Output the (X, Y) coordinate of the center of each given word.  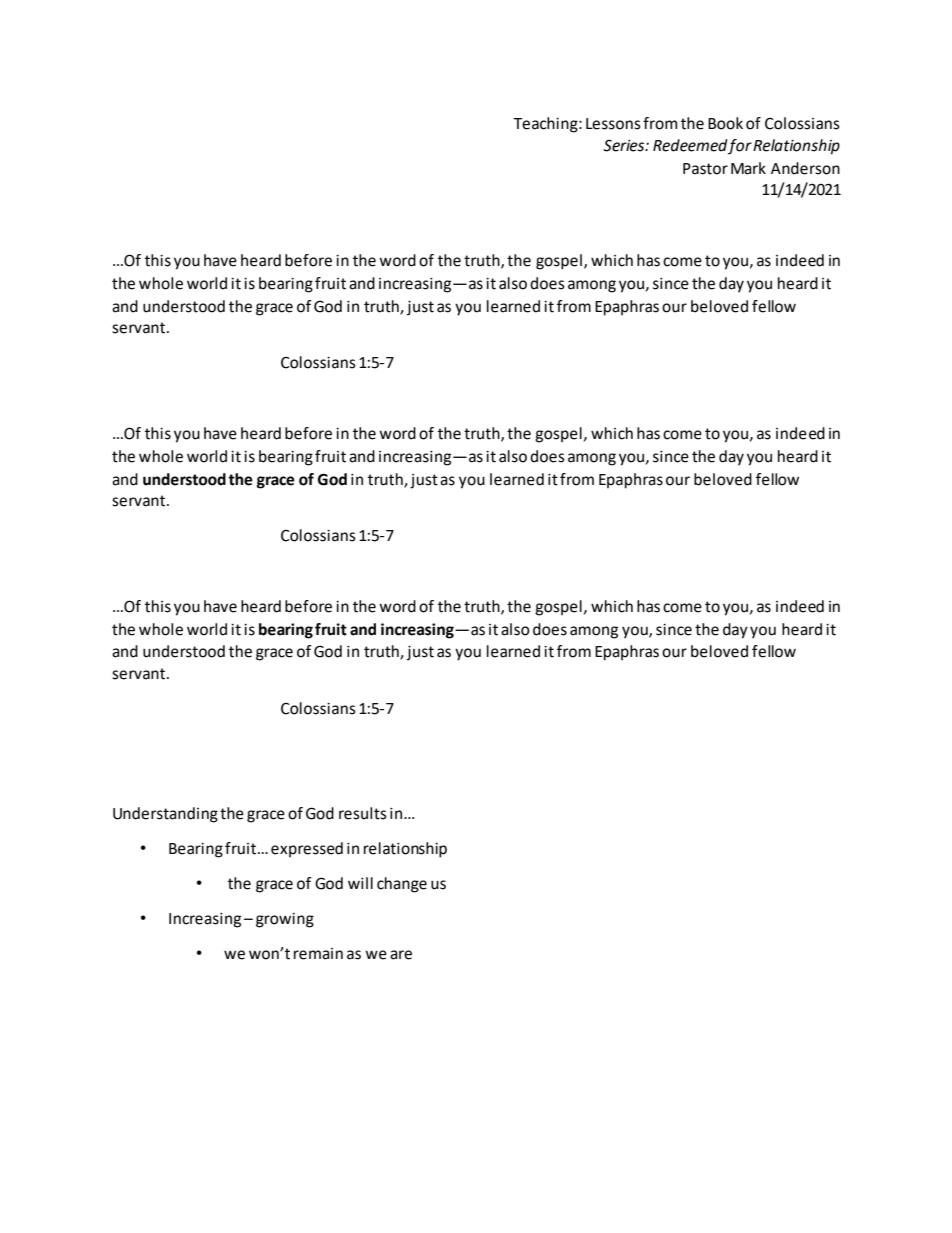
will (360, 883)
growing (285, 920)
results (363, 813)
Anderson (805, 168)
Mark (748, 168)
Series (625, 145)
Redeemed (690, 145)
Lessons (613, 124)
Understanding (165, 815)
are (401, 955)
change (402, 885)
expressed (307, 850)
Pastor (705, 169)
